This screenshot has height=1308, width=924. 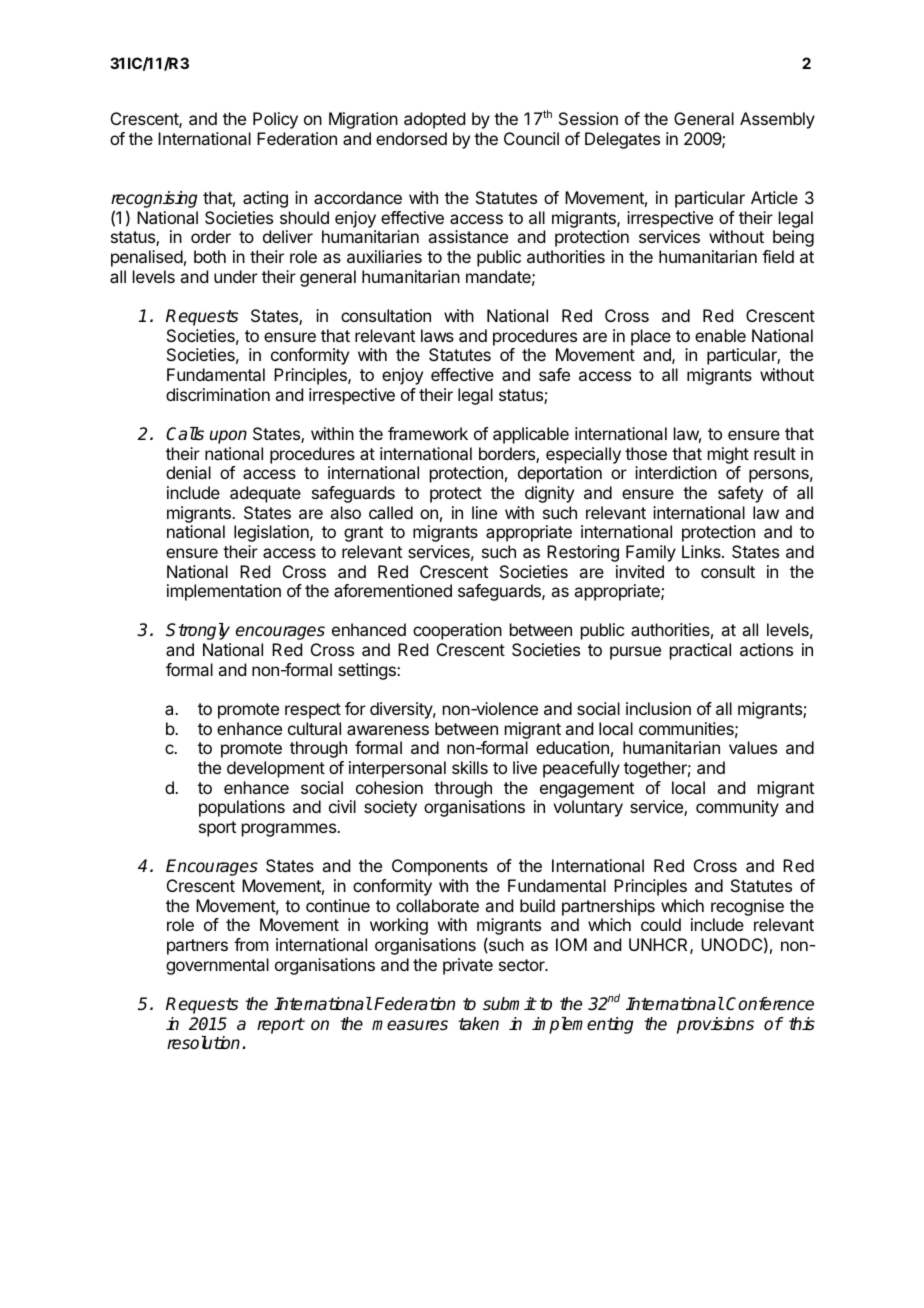 What do you see at coordinates (434, 120) in the screenshot?
I see `adopted` at bounding box center [434, 120].
